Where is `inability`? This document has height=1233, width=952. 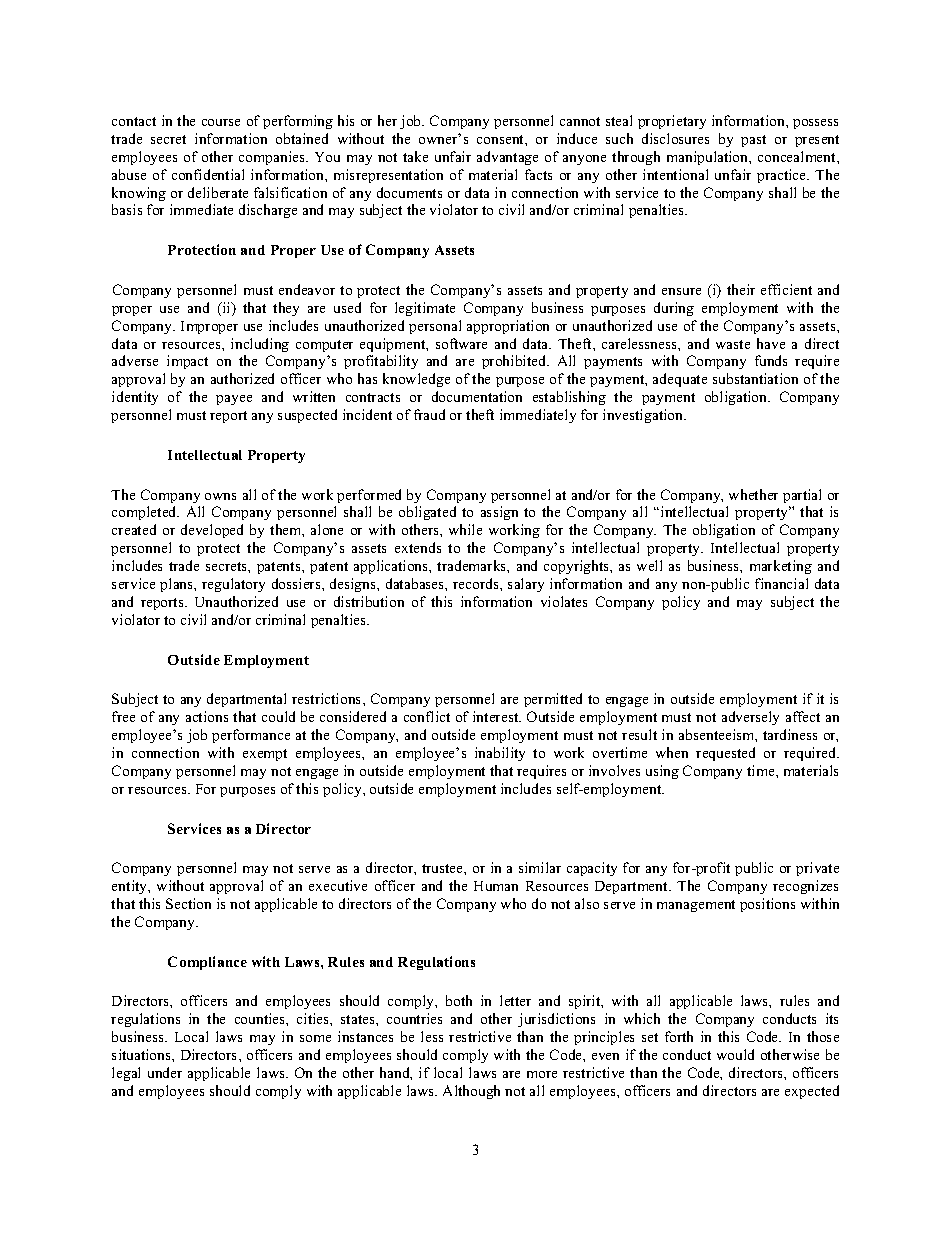
inability is located at coordinates (500, 754).
